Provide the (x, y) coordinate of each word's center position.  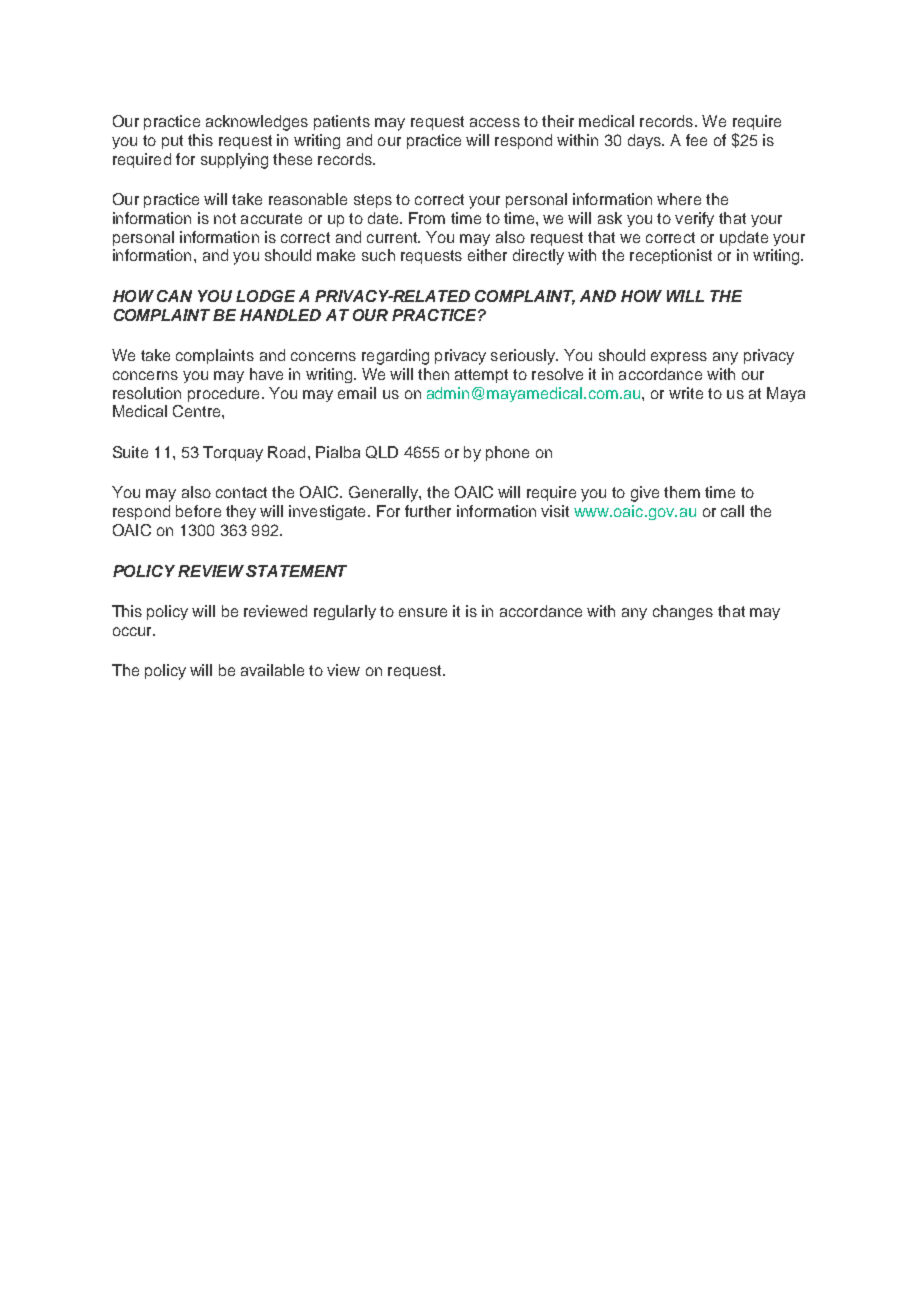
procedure (223, 394)
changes (683, 612)
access (495, 122)
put (172, 142)
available (272, 670)
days (645, 141)
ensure (423, 612)
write (686, 393)
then (433, 374)
